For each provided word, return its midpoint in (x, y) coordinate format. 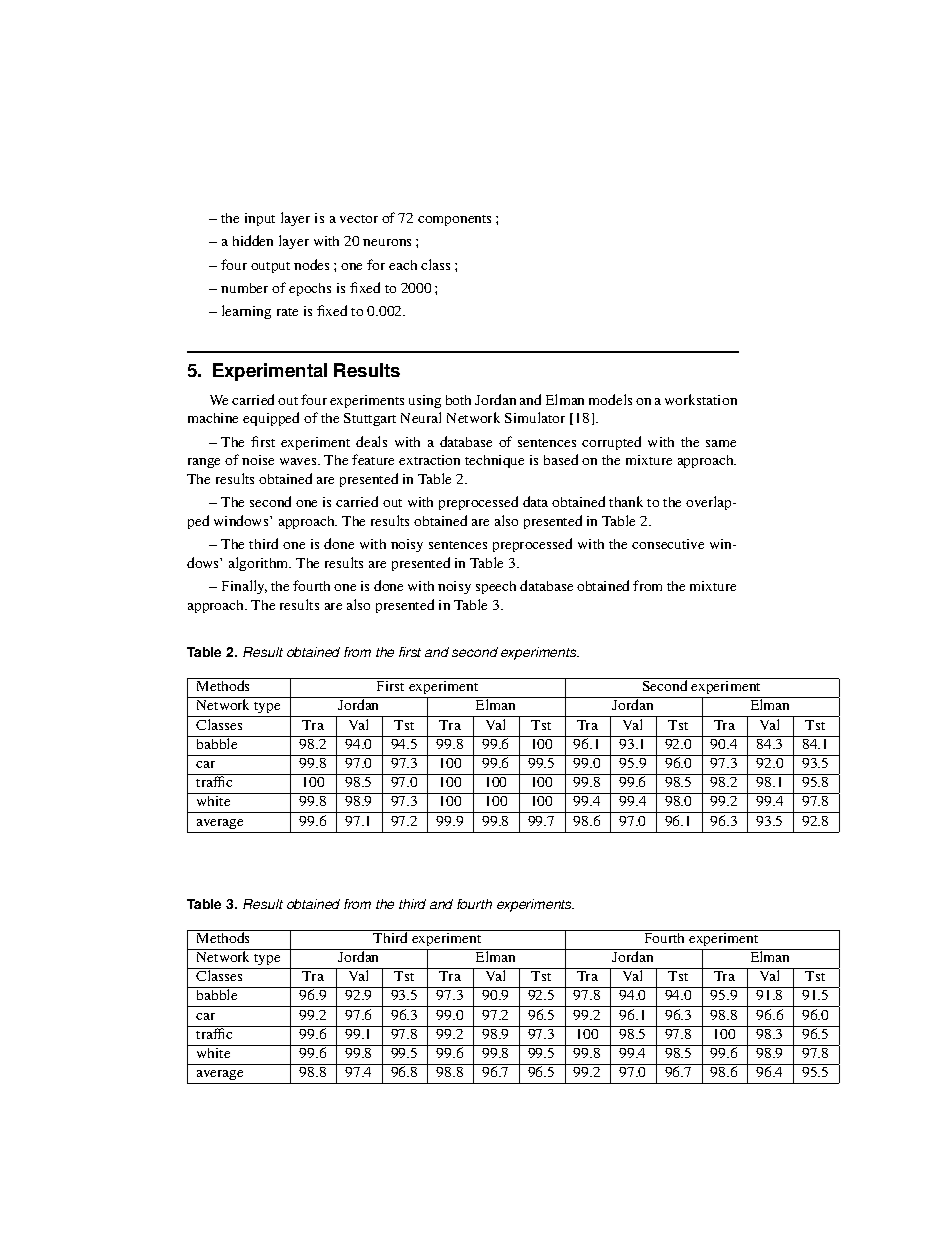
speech (496, 587)
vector (359, 219)
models (610, 399)
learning (246, 312)
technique (494, 461)
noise (258, 460)
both (458, 400)
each (403, 265)
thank (626, 501)
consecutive (668, 544)
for (376, 264)
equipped (271, 419)
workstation (701, 399)
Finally (244, 587)
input (260, 219)
